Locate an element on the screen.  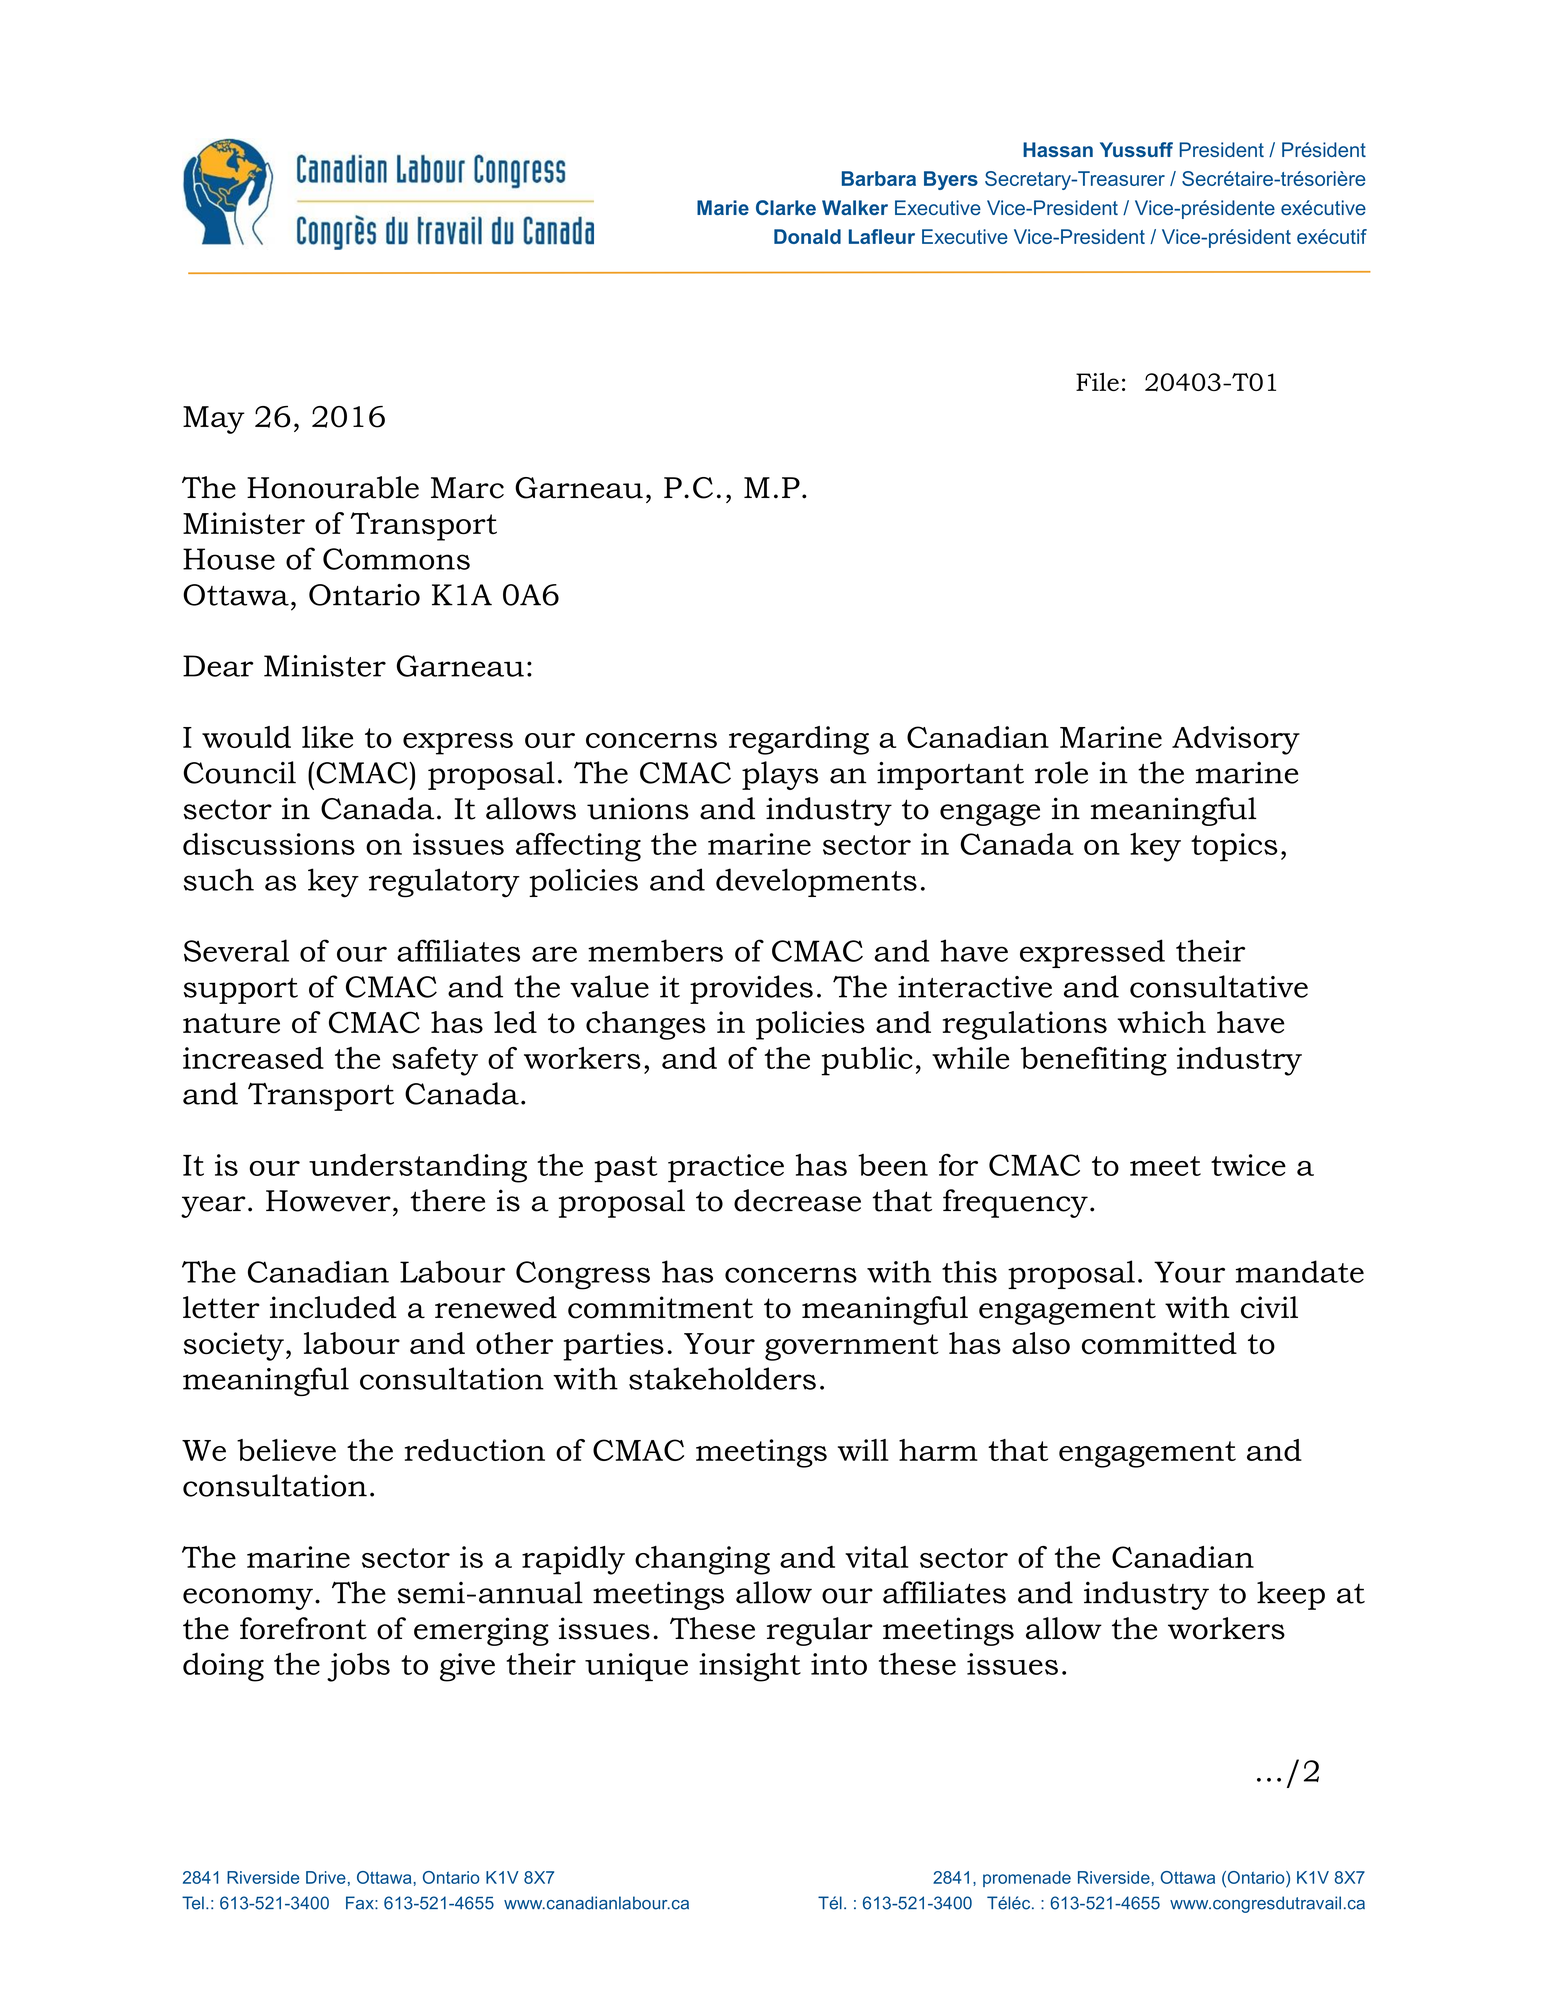
commitment is located at coordinates (660, 1307).
